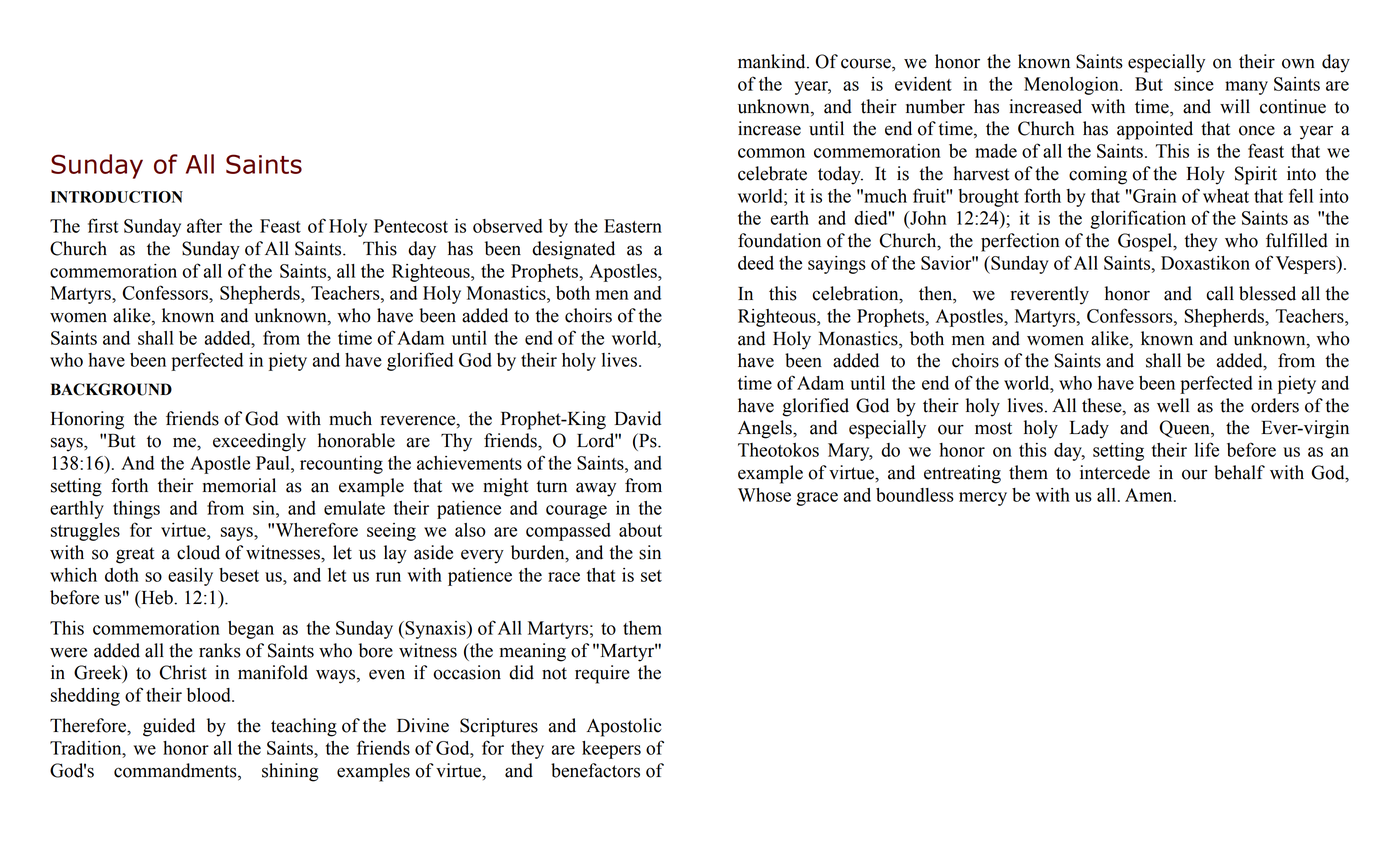  I want to click on well, so click(1173, 405).
